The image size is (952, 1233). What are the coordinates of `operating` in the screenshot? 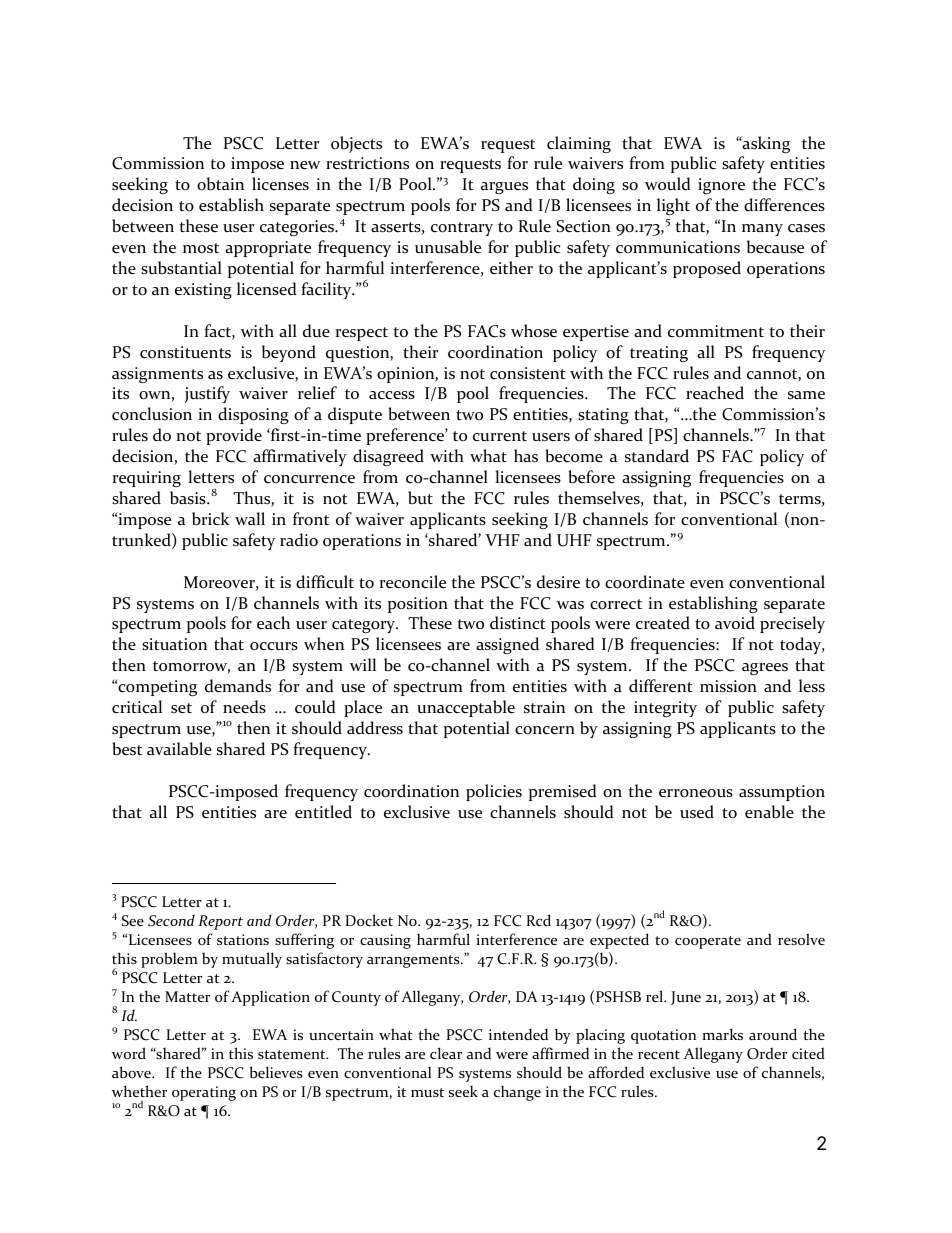 It's located at (204, 1093).
